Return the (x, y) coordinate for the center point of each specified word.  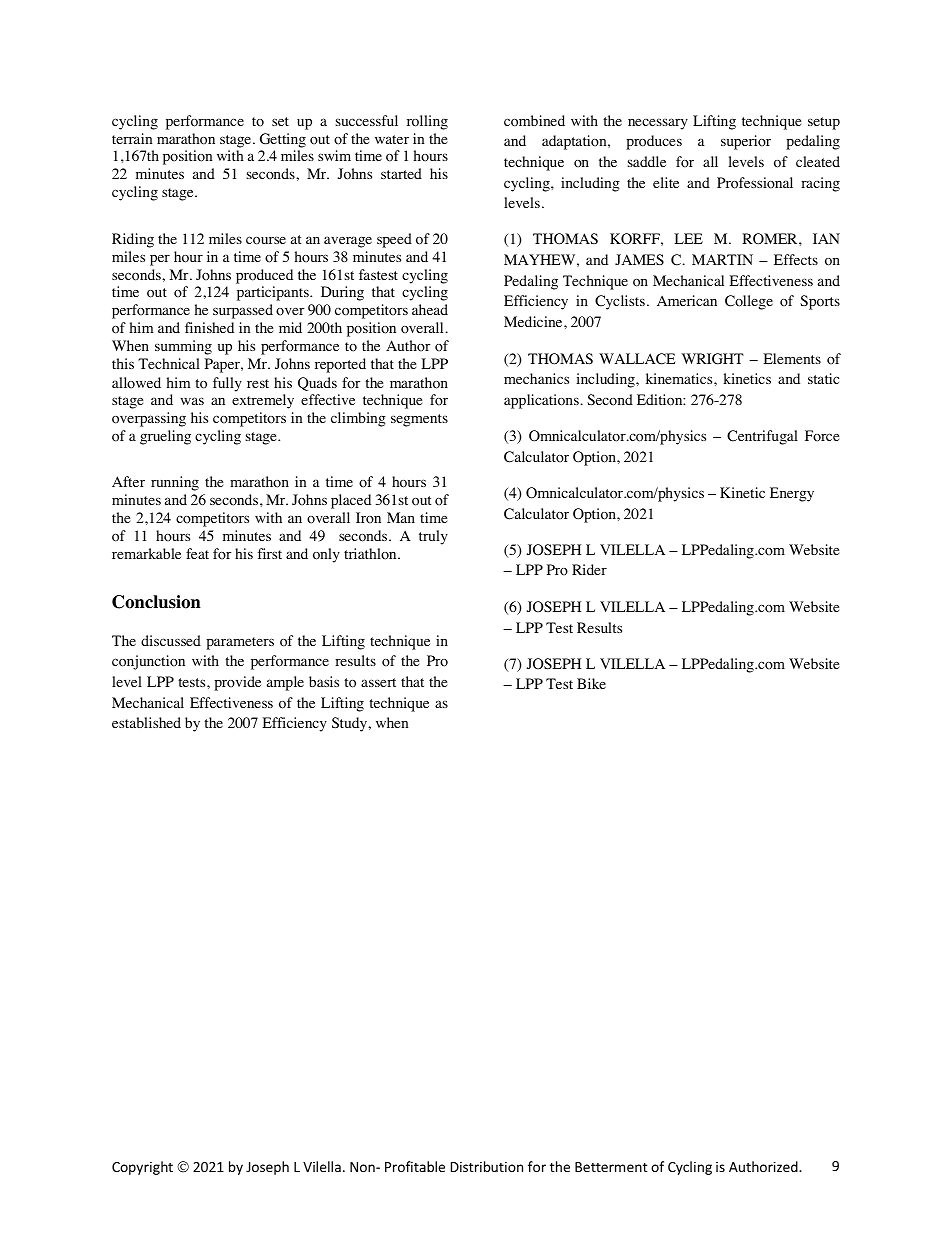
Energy (792, 494)
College (749, 302)
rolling (427, 122)
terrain (132, 138)
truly (433, 537)
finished (209, 327)
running (175, 483)
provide (237, 683)
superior (746, 142)
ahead (430, 309)
